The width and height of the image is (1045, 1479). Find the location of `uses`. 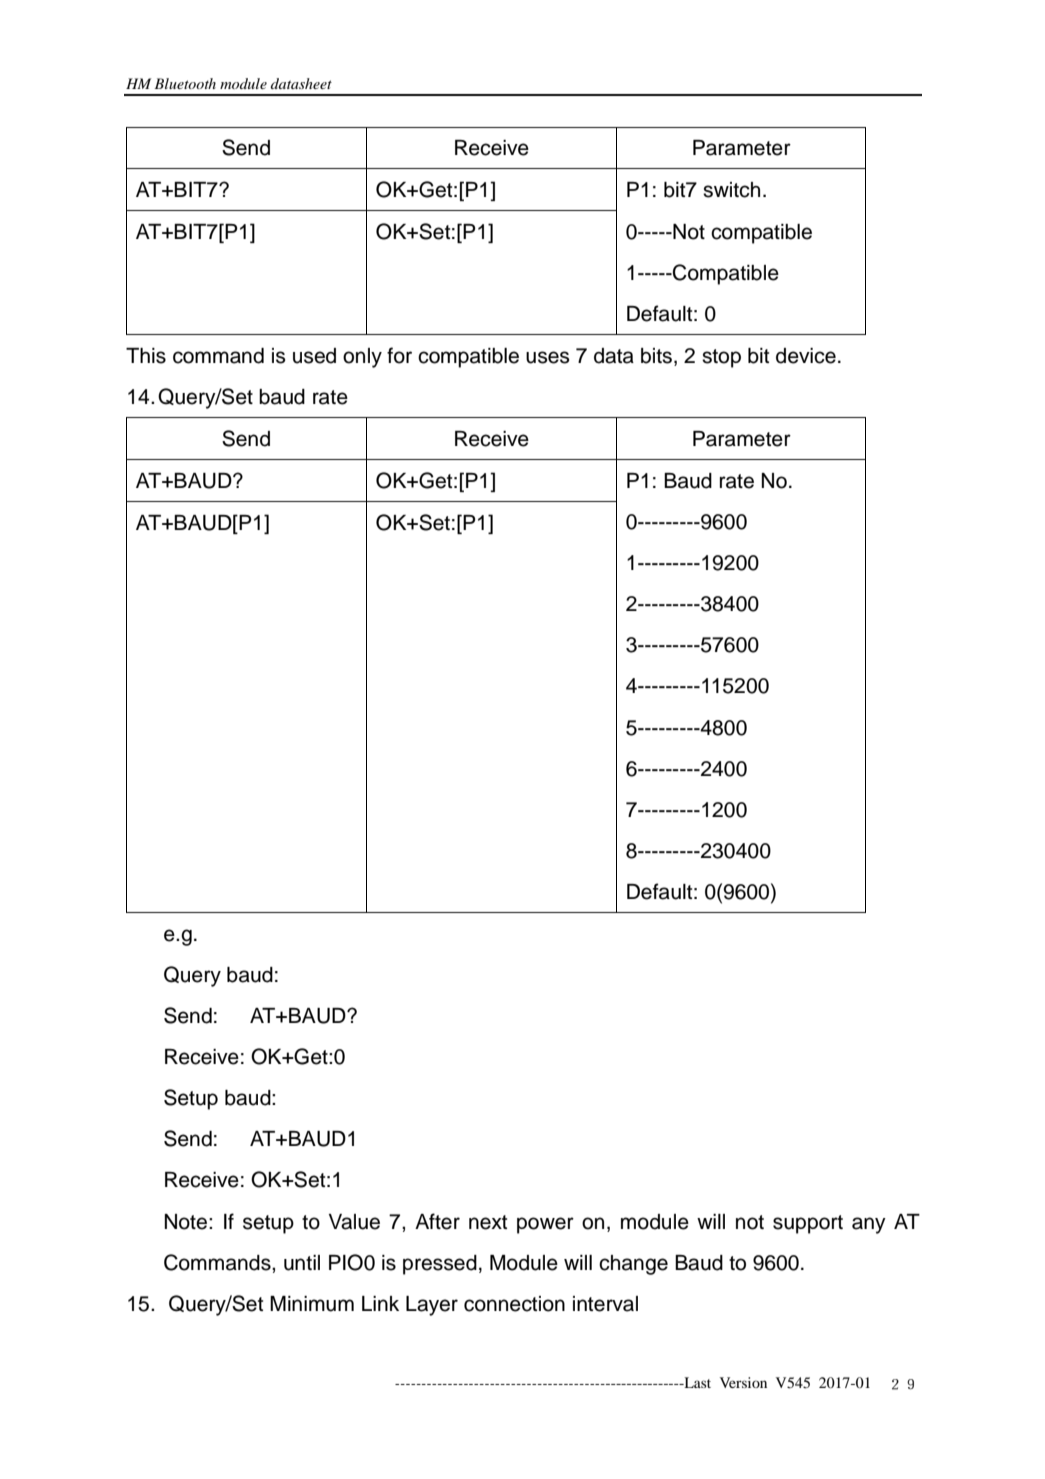

uses is located at coordinates (547, 357).
